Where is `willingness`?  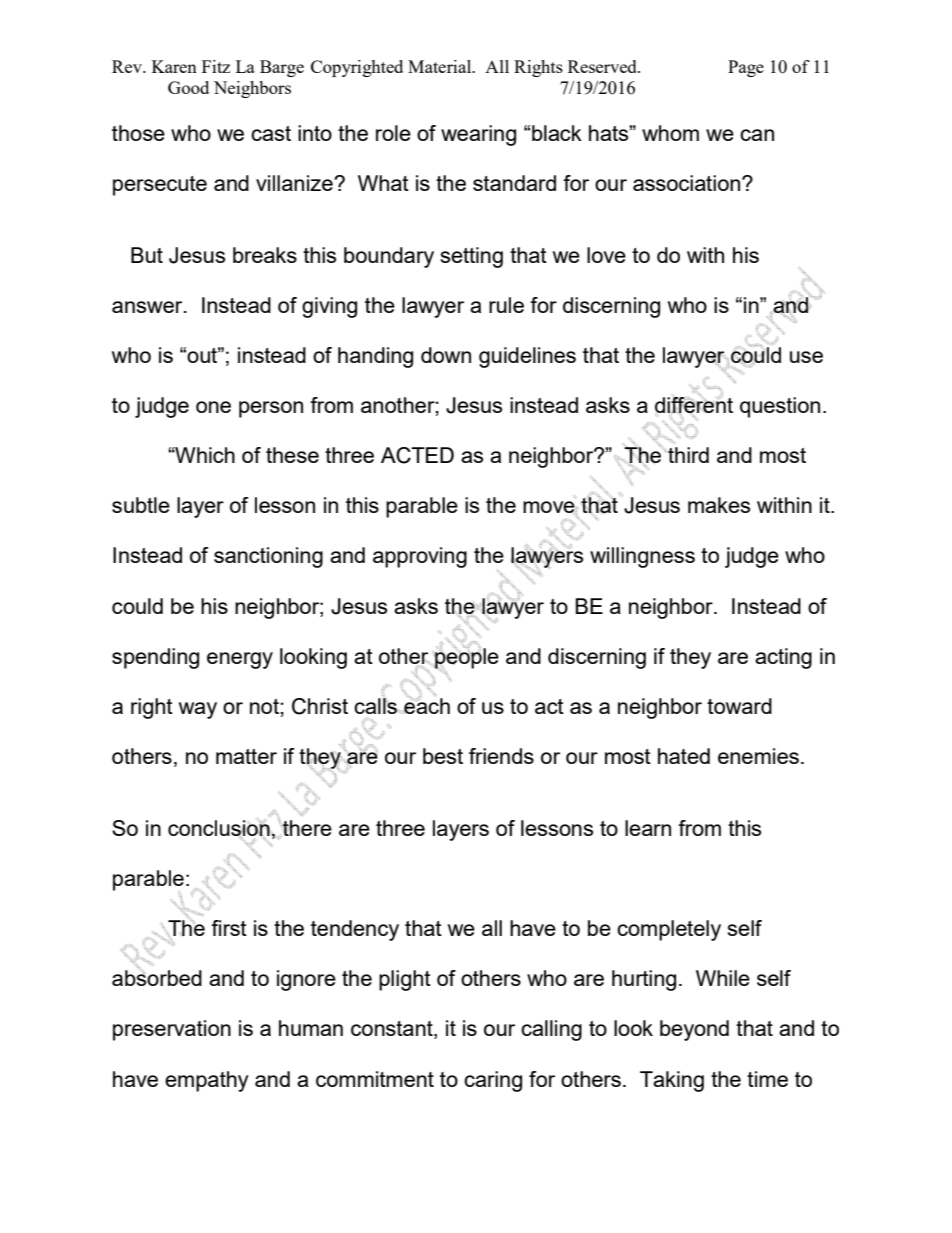 willingness is located at coordinates (642, 557).
